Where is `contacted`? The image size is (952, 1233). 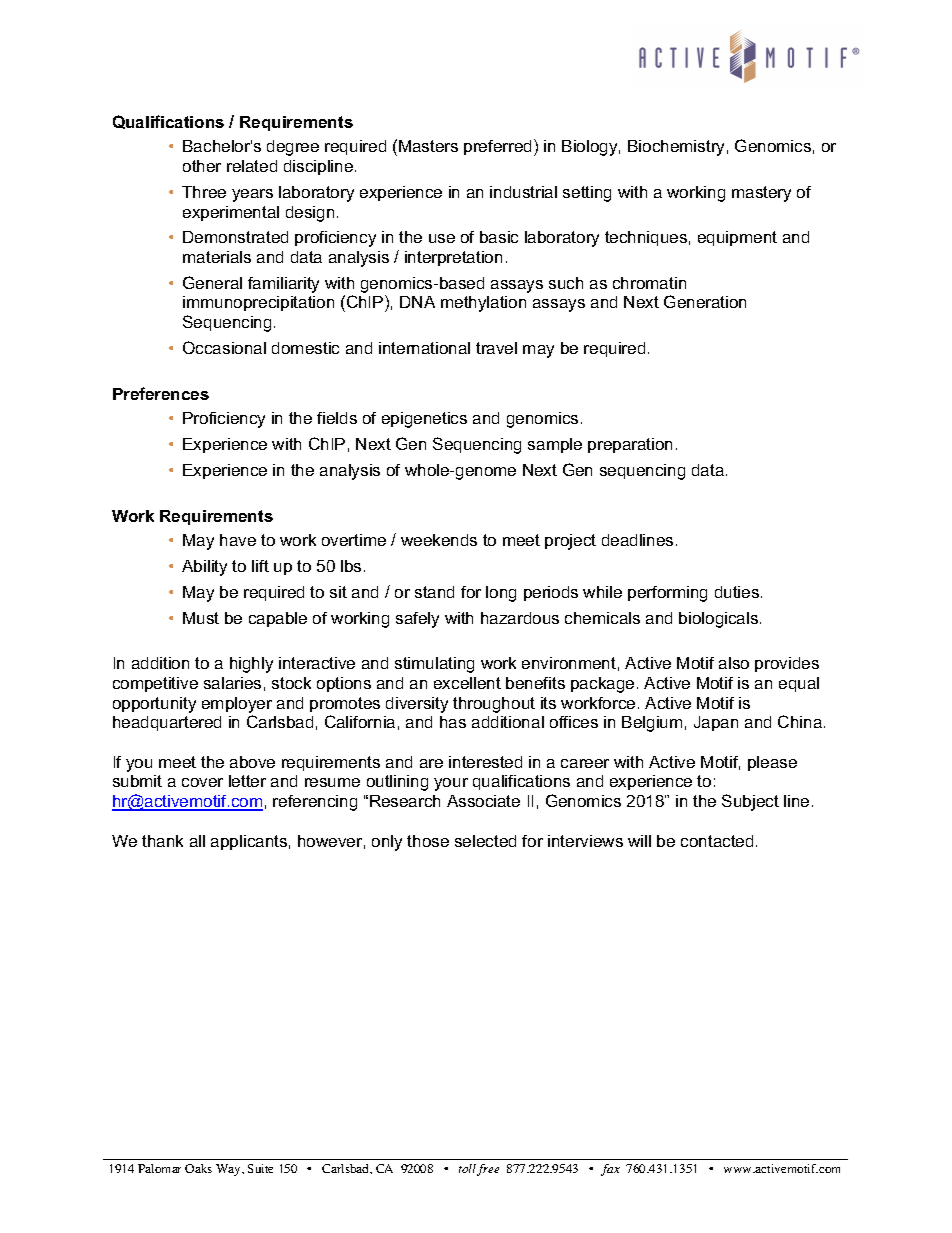 contacted is located at coordinates (717, 841).
